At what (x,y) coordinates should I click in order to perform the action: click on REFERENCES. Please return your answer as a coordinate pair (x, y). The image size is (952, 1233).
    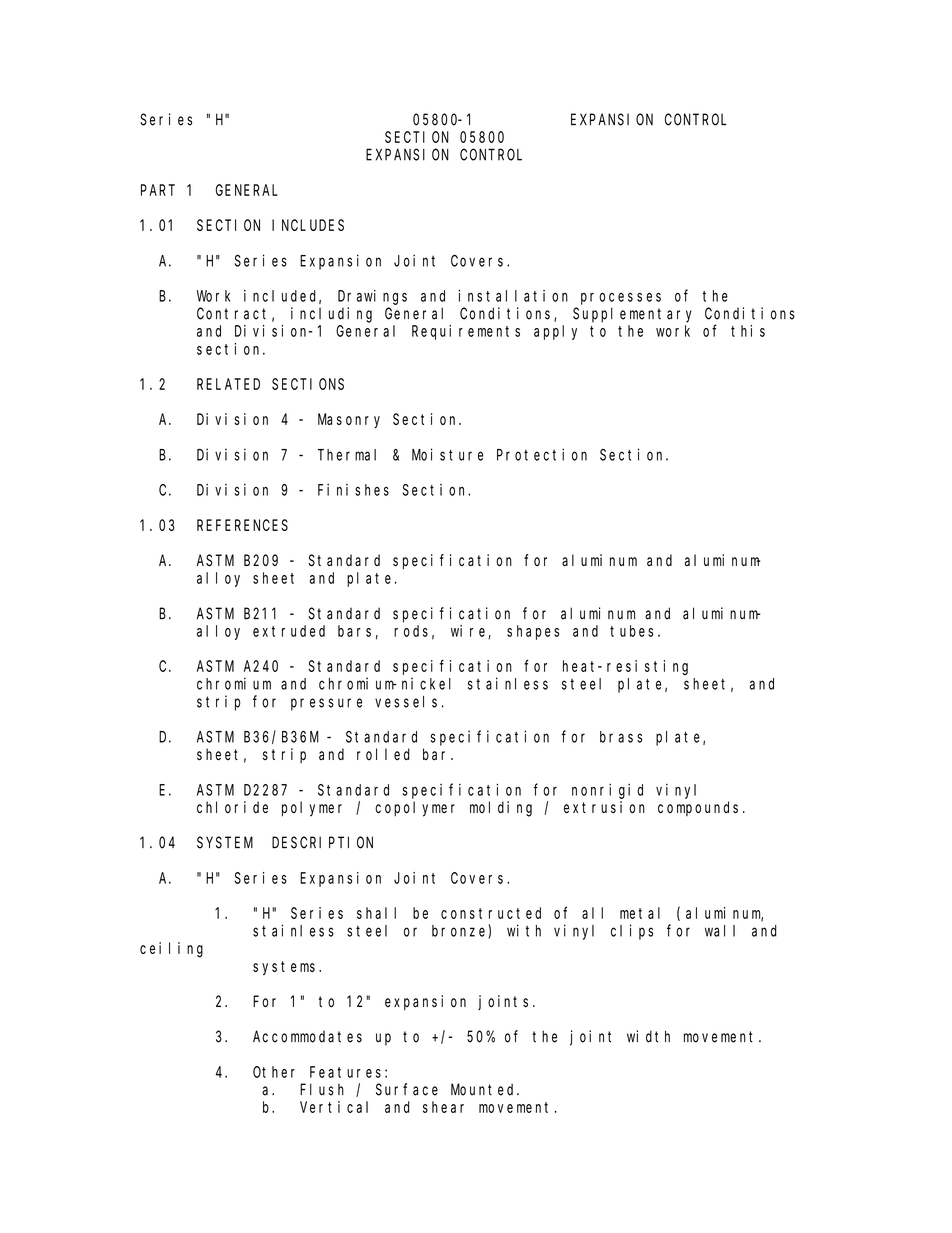
    Looking at the image, I should click on (242, 525).
